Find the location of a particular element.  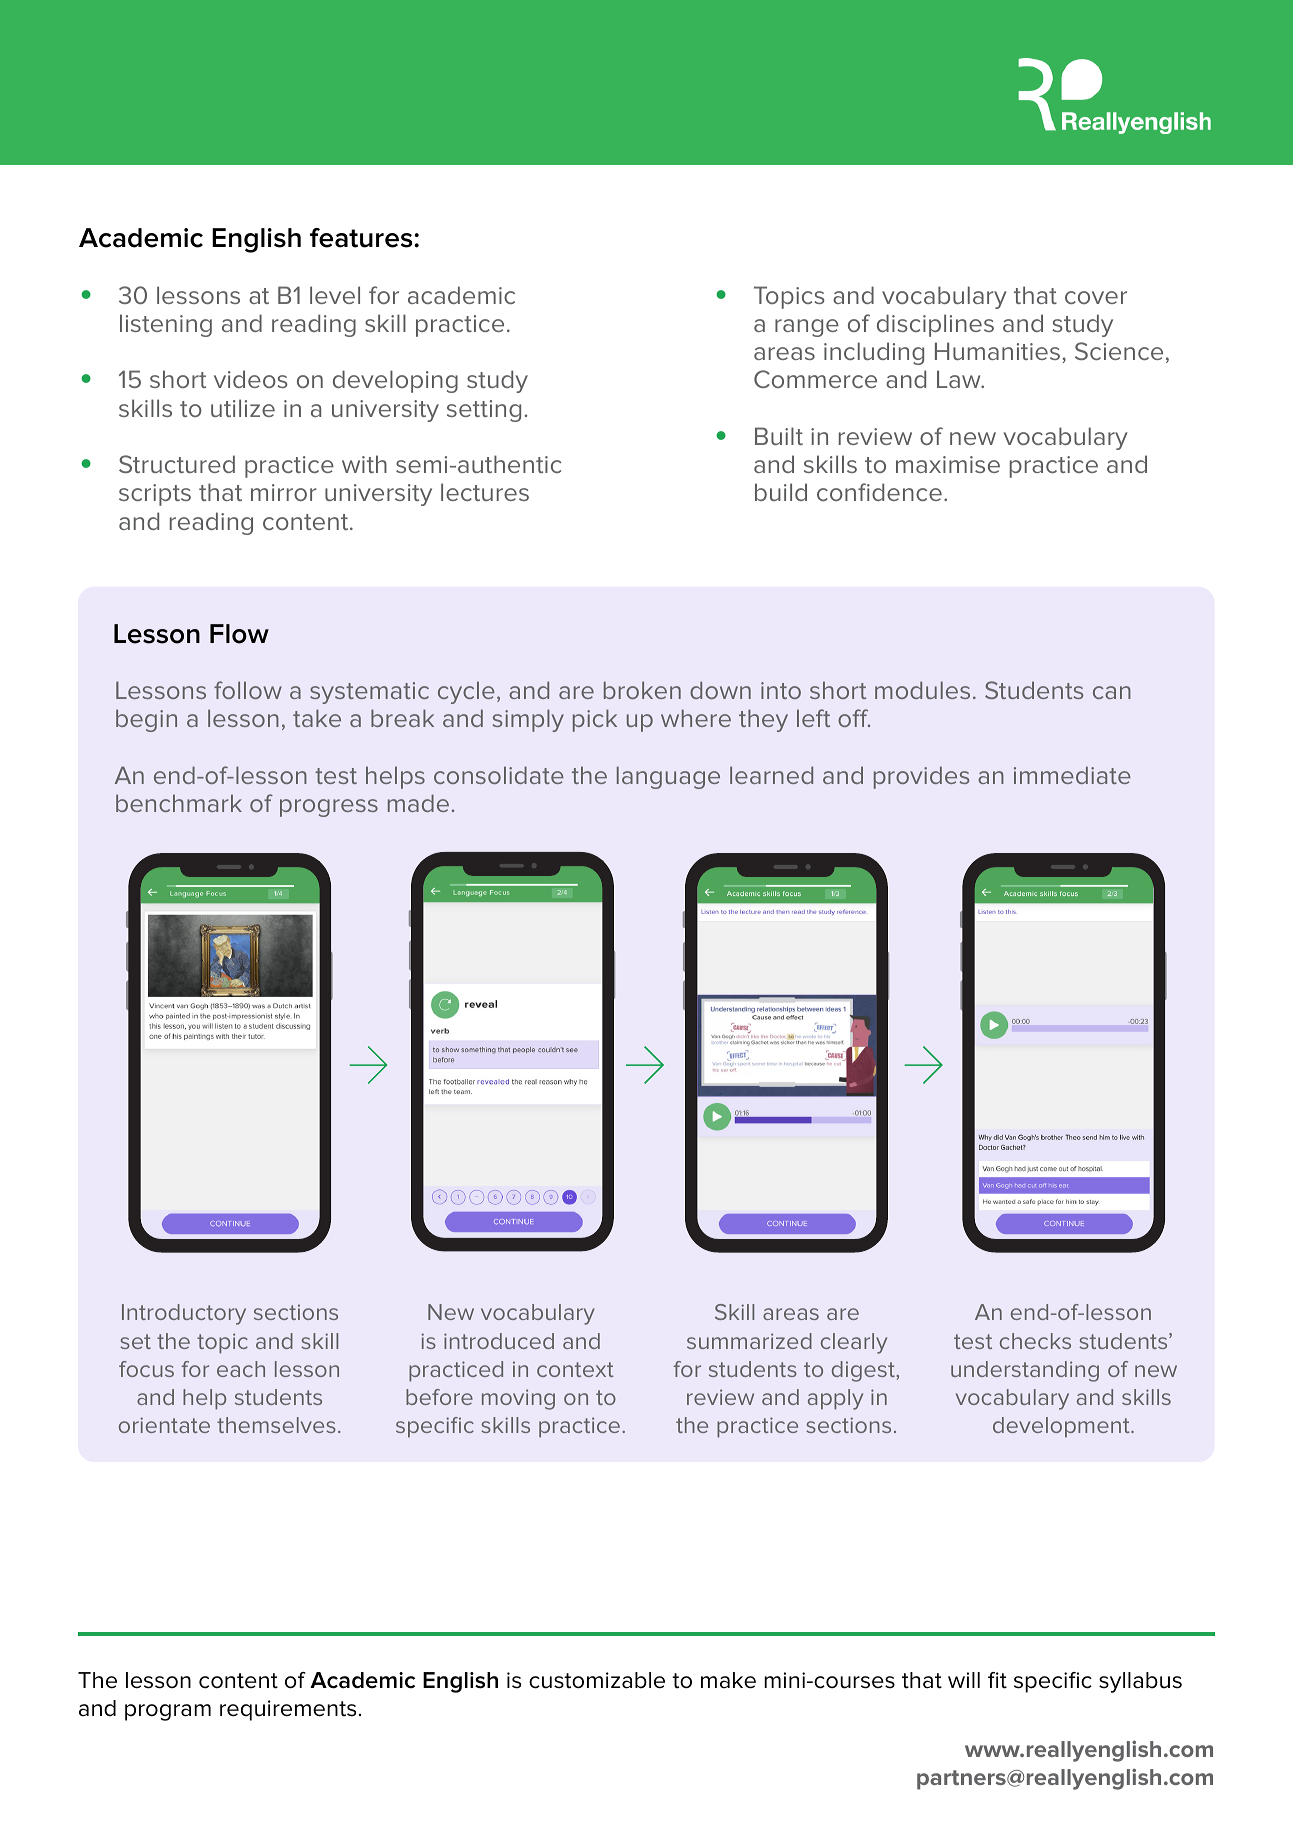

level is located at coordinates (335, 295).
